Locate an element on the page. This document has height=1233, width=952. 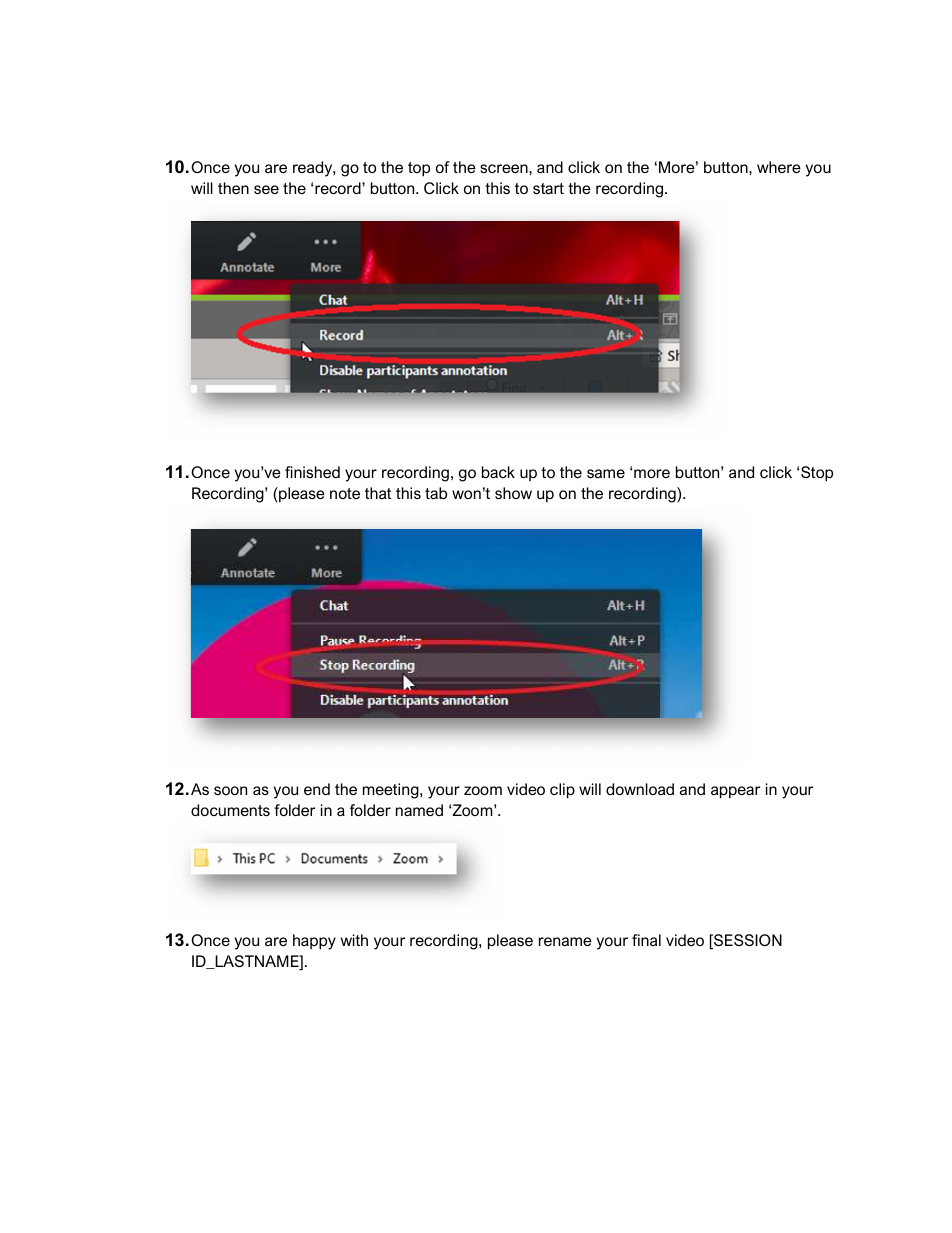
see is located at coordinates (266, 189).
